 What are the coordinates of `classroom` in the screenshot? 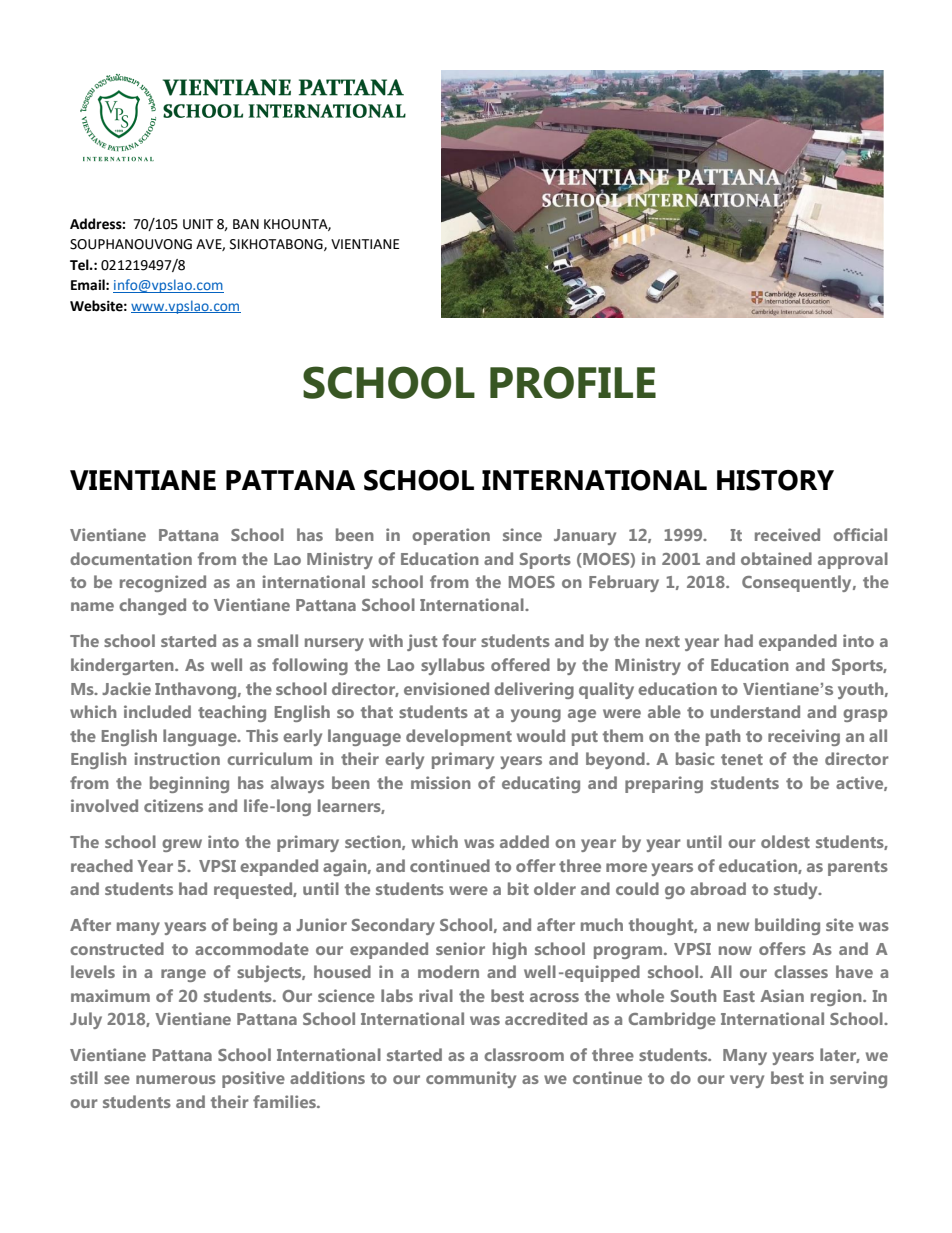 It's located at (524, 1054).
